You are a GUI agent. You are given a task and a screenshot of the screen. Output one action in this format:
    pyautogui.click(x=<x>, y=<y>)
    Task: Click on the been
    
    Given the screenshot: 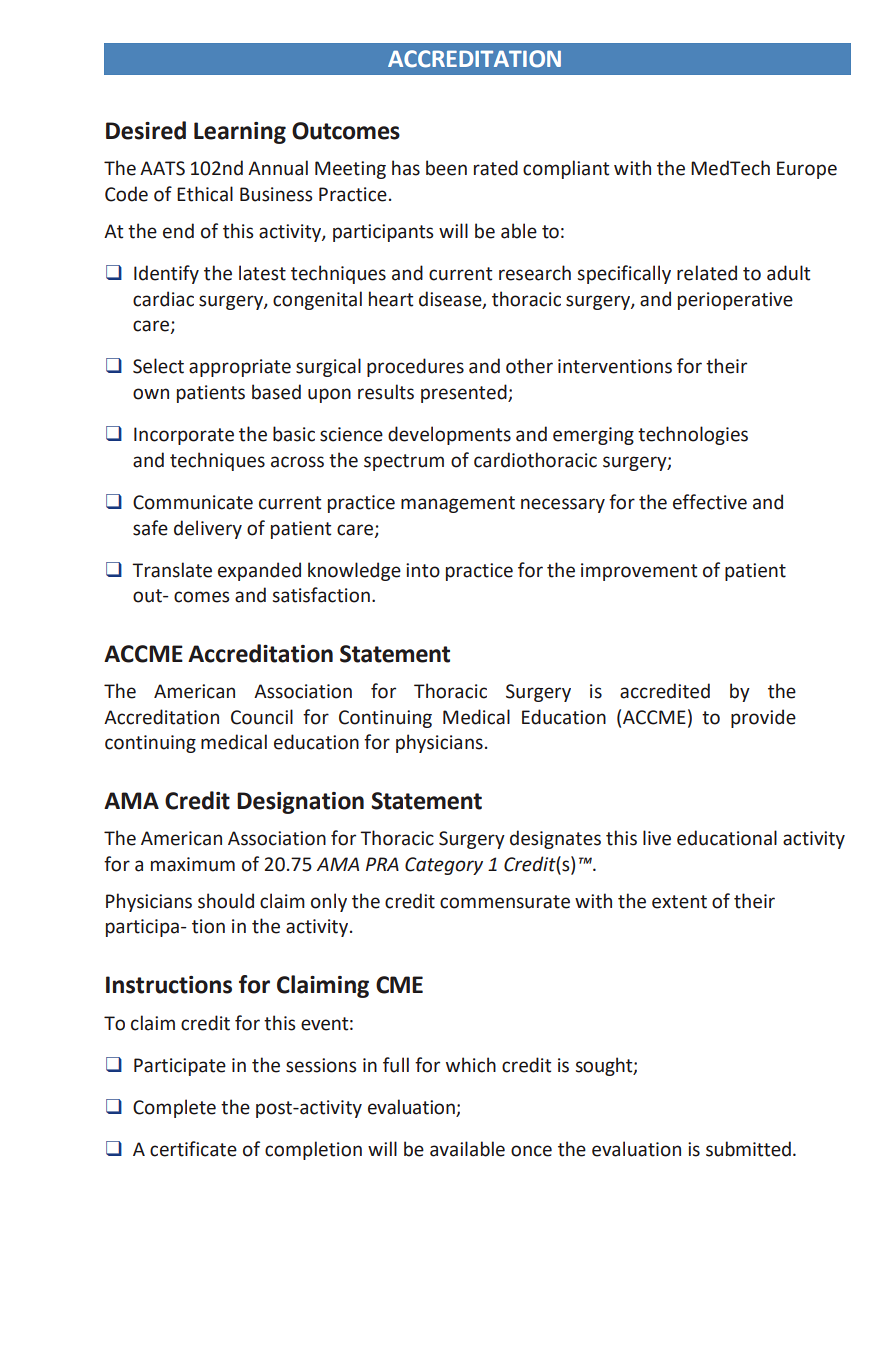 What is the action you would take?
    pyautogui.click(x=446, y=168)
